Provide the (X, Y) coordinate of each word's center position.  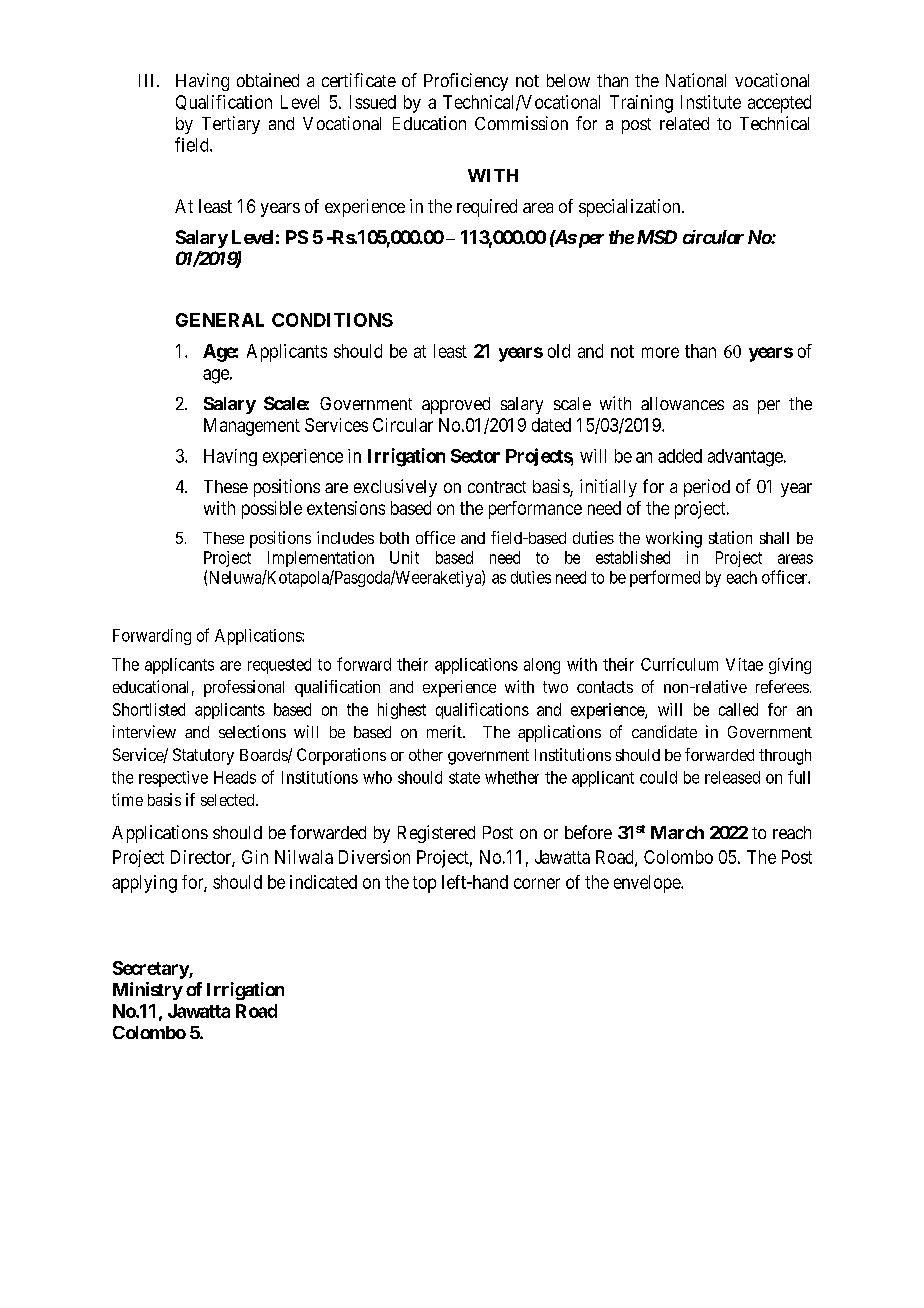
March (677, 832)
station (730, 537)
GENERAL (220, 320)
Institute (711, 102)
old (559, 351)
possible (272, 510)
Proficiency (466, 82)
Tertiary (231, 125)
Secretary (151, 970)
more (660, 352)
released (732, 777)
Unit (404, 557)
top (424, 884)
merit (445, 731)
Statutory (203, 756)
